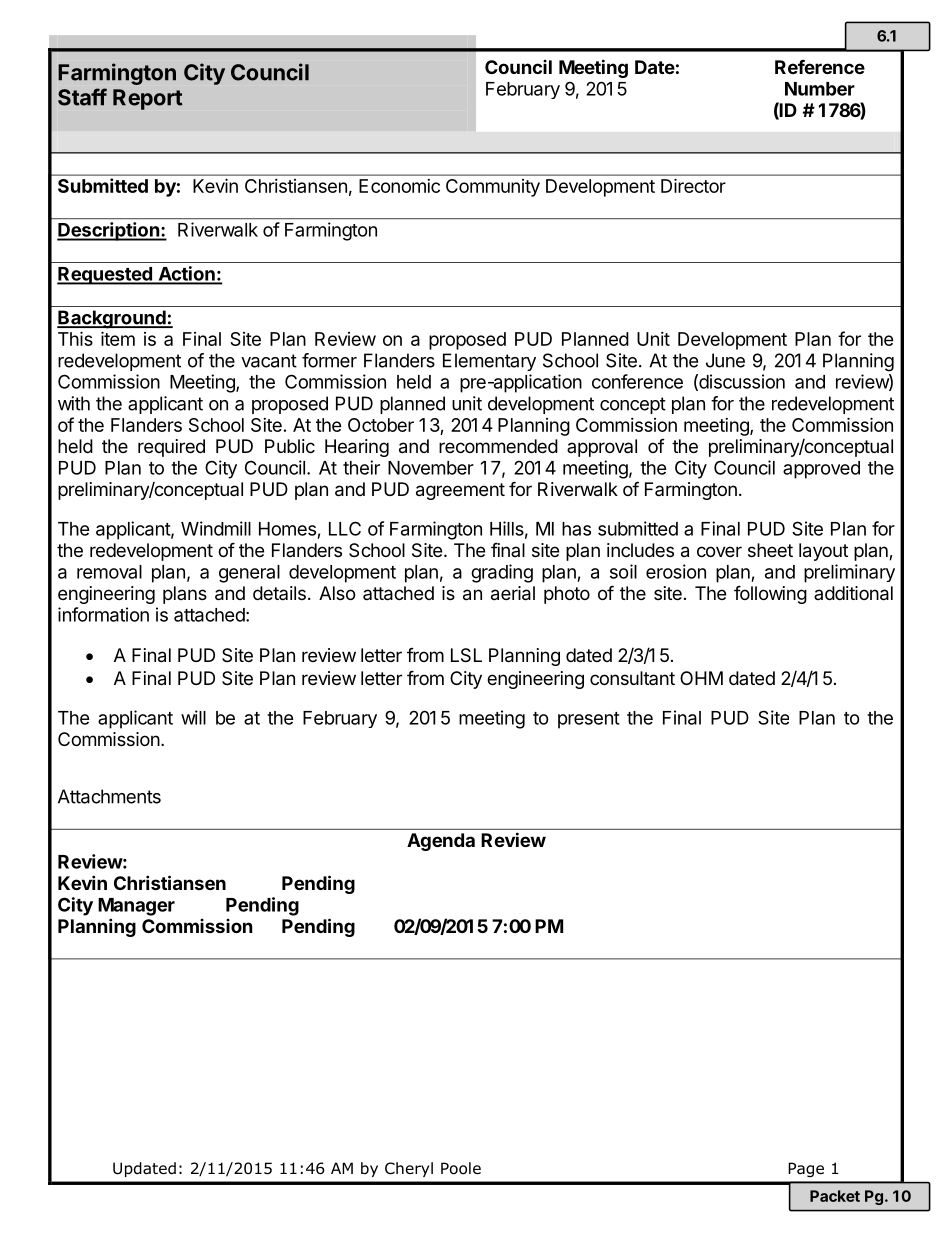  Describe the element at coordinates (461, 1168) in the screenshot. I see `Poole` at that location.
